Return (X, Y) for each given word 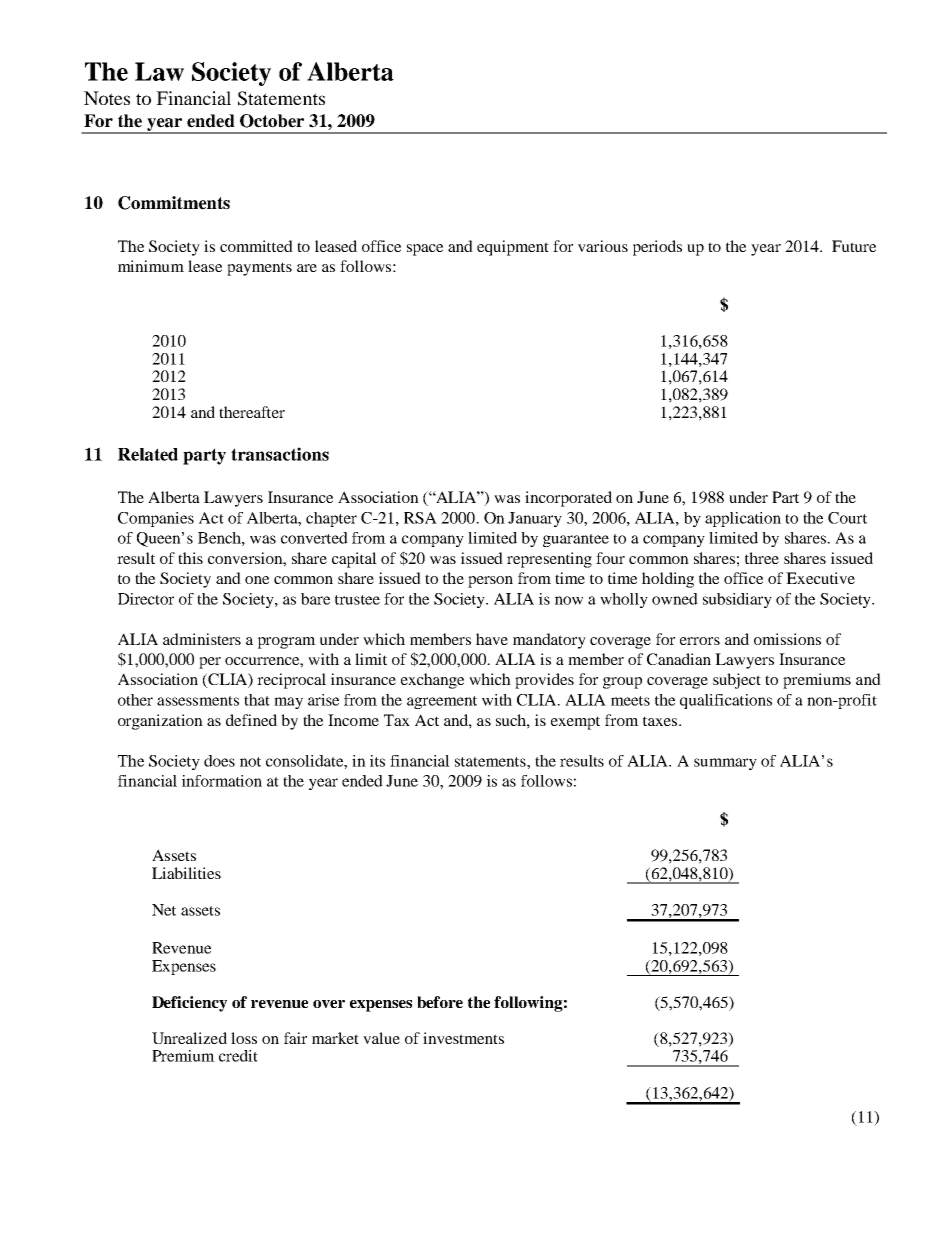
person (490, 582)
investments (463, 1038)
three (762, 558)
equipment (513, 248)
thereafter (252, 412)
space (425, 250)
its (377, 761)
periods (657, 248)
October (272, 121)
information (222, 781)
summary (725, 764)
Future (854, 246)
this (190, 558)
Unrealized (189, 1038)
